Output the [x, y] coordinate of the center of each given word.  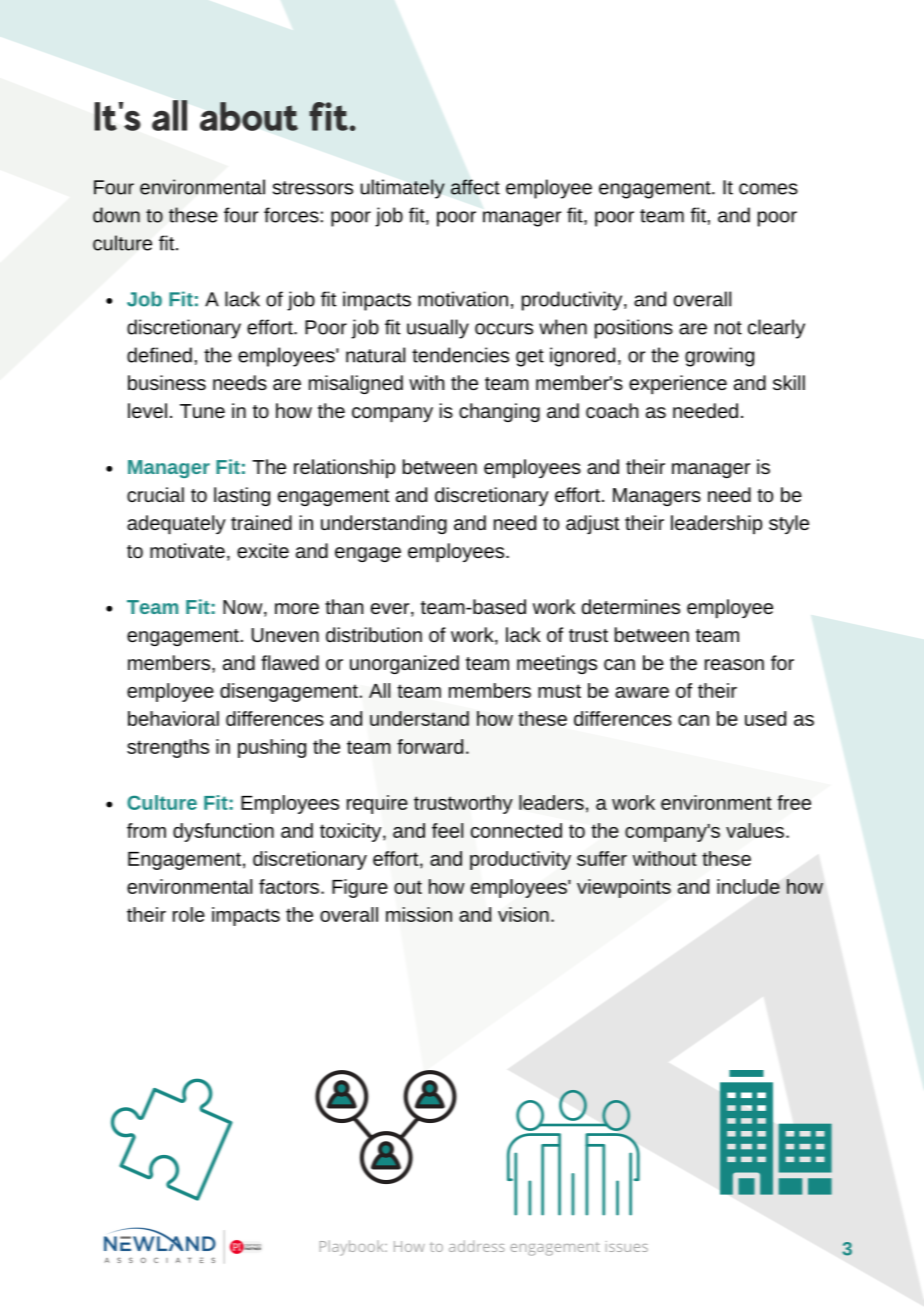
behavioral [173, 718]
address [477, 1246]
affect [475, 187]
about [249, 116]
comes [768, 189]
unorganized [404, 664]
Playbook [353, 1248]
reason [734, 664]
